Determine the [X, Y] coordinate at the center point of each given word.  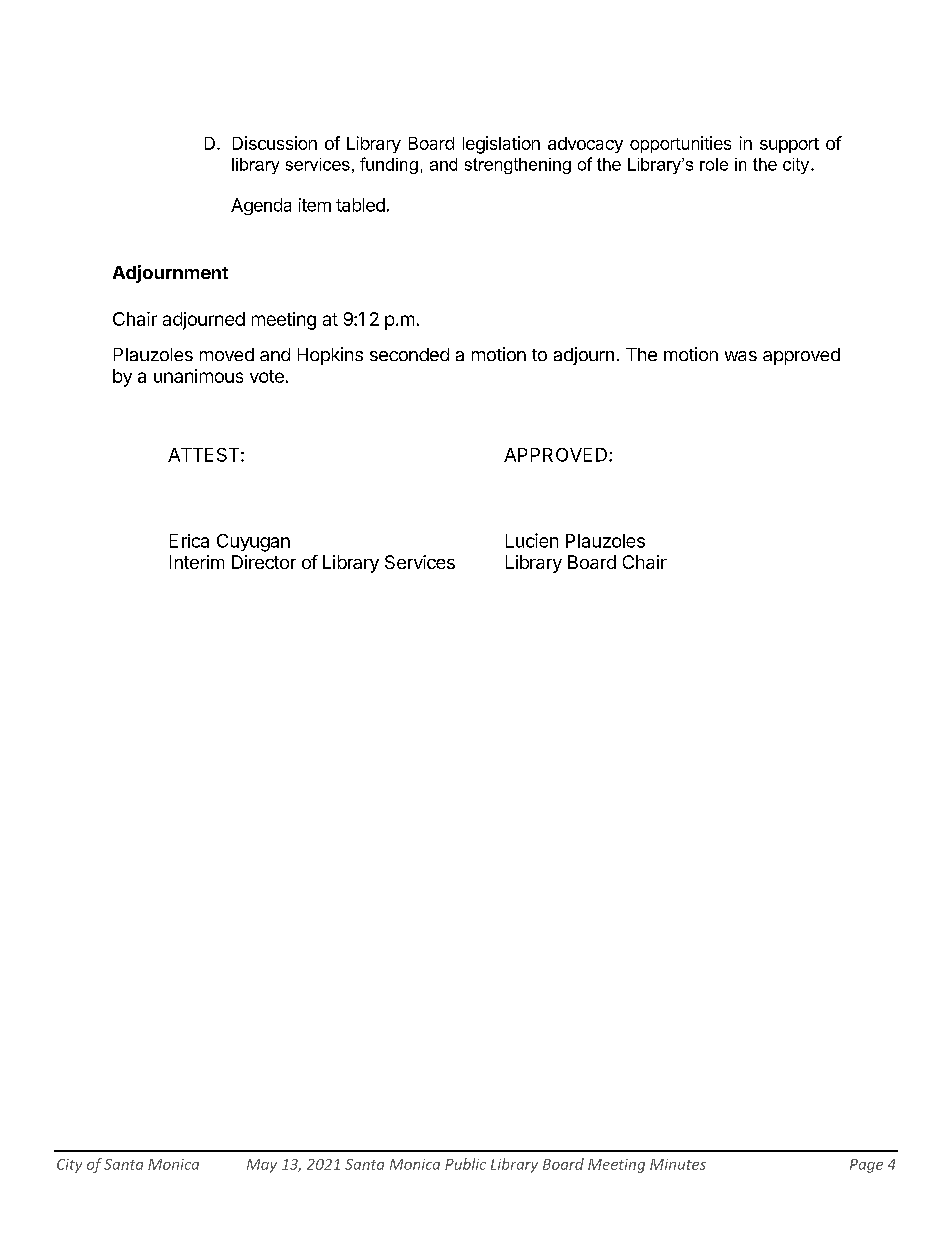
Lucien [532, 540]
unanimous [198, 376]
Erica [189, 541]
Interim [197, 562]
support [789, 145]
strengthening [518, 166]
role [714, 164]
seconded [409, 354]
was [741, 356]
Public [465, 1164]
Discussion [275, 143]
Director [264, 562]
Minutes [678, 1164]
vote [267, 376]
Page [866, 1166]
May [262, 1166]
